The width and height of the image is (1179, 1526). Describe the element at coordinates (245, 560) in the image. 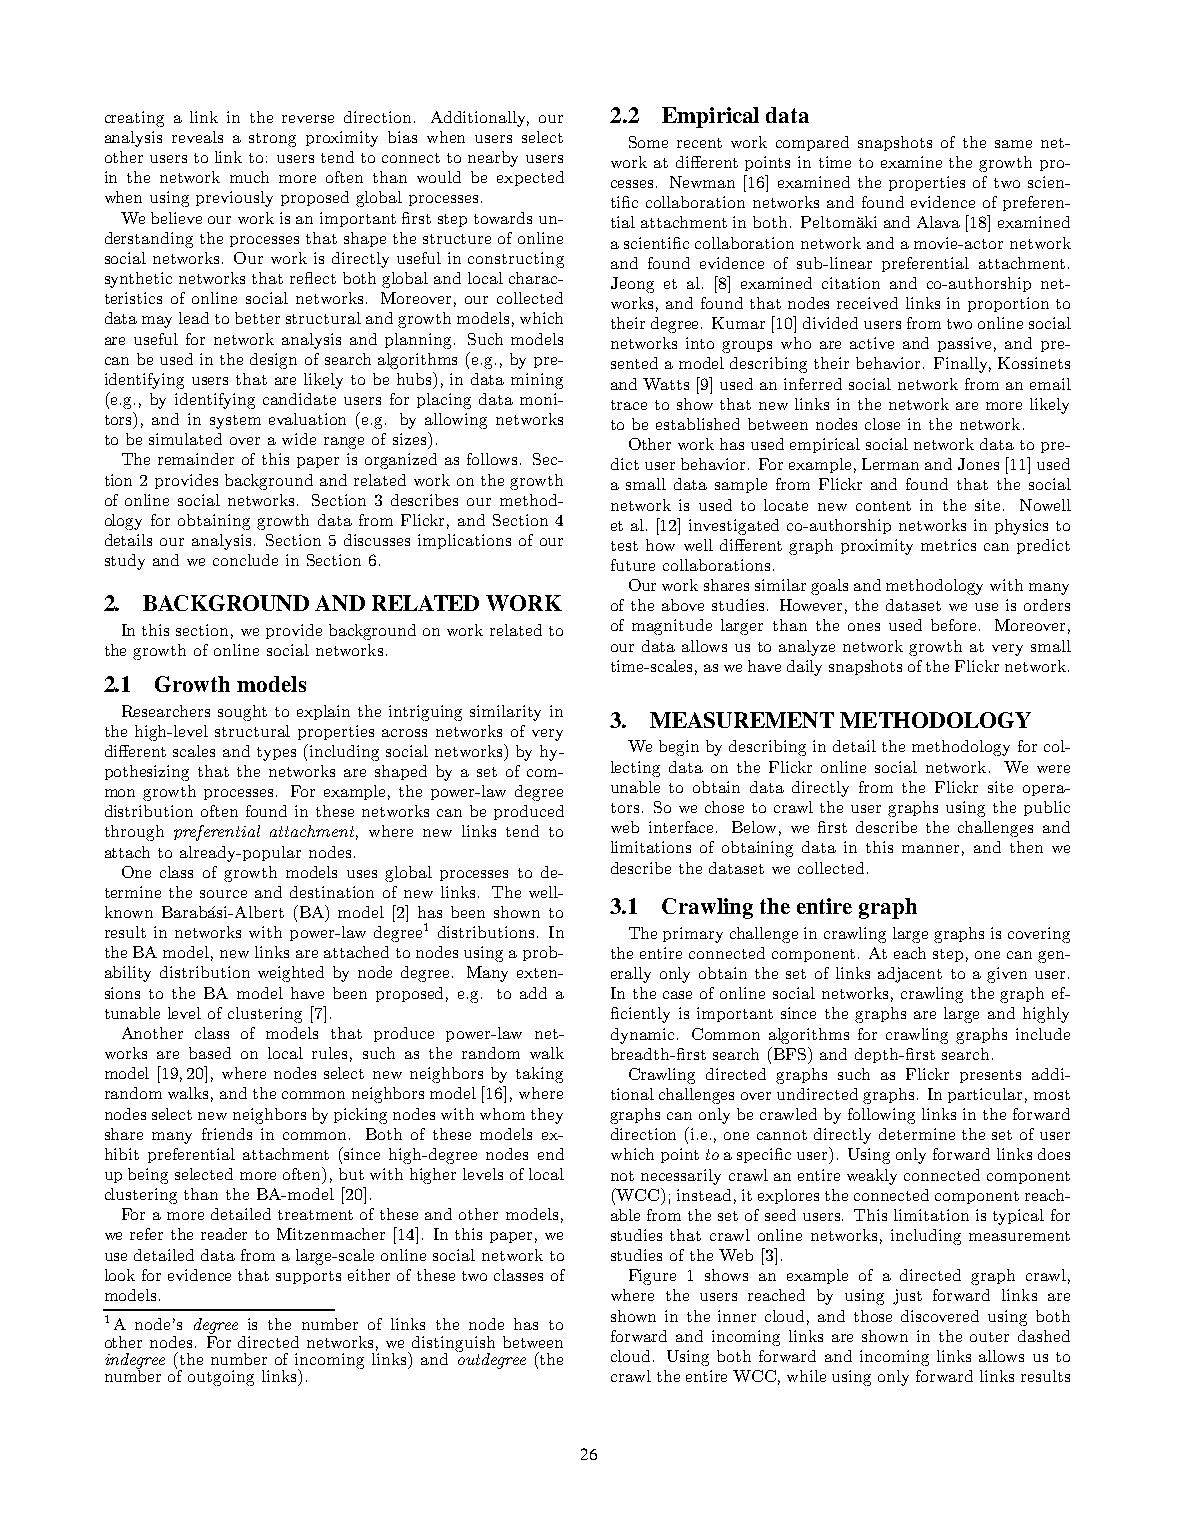

I see `conclude` at that location.
